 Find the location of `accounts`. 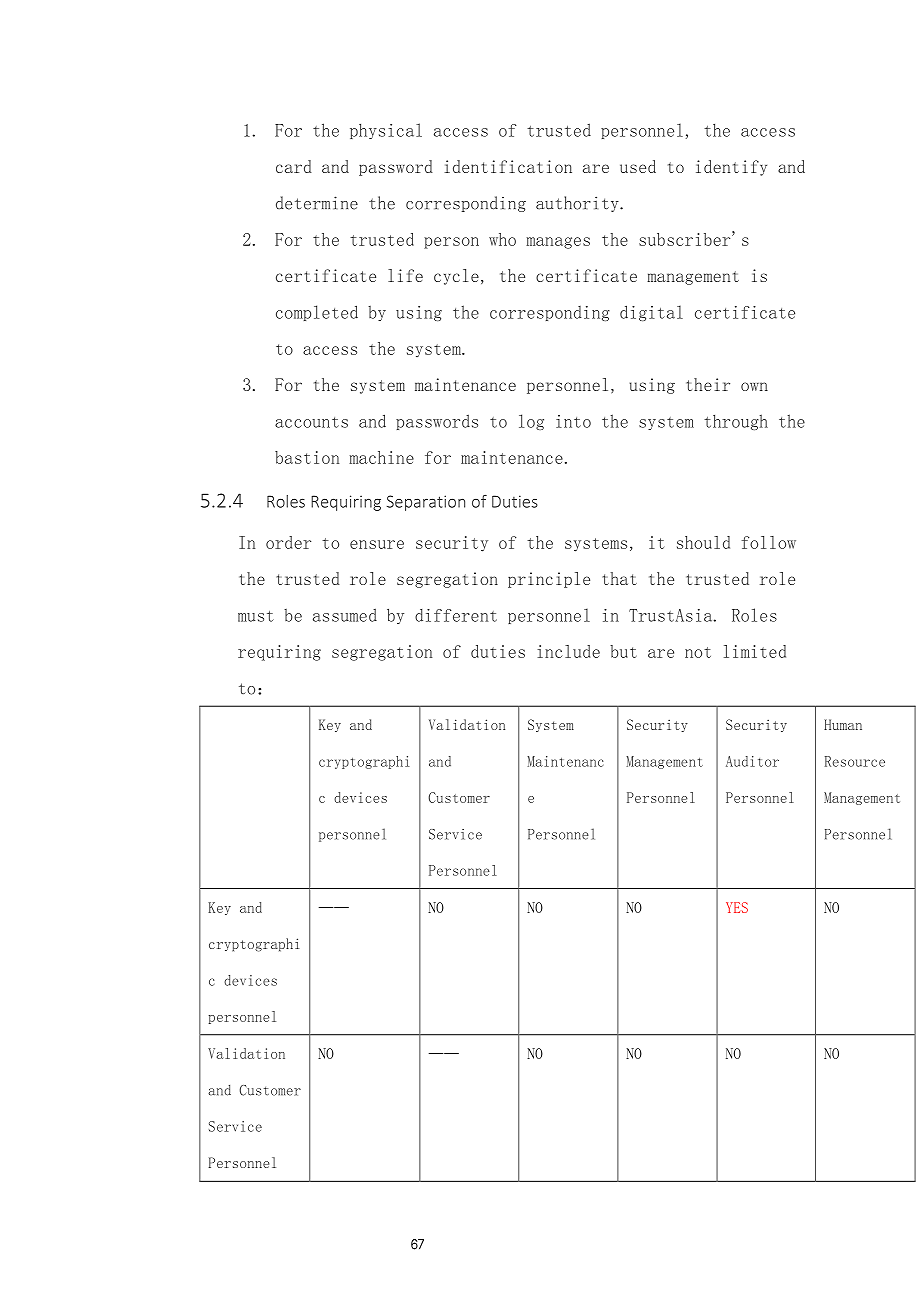

accounts is located at coordinates (311, 422).
